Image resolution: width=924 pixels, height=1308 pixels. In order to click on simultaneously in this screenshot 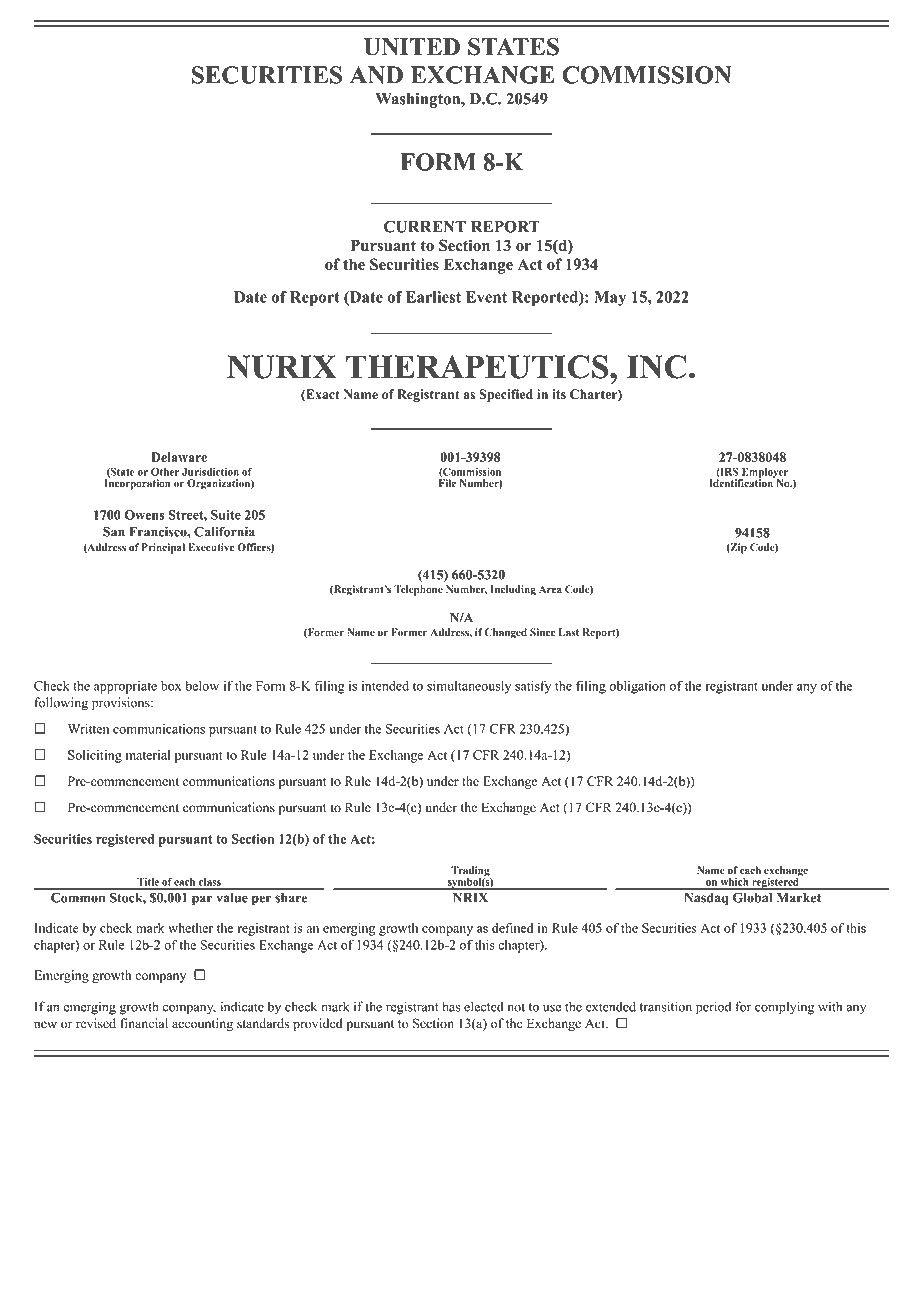, I will do `click(469, 687)`.
